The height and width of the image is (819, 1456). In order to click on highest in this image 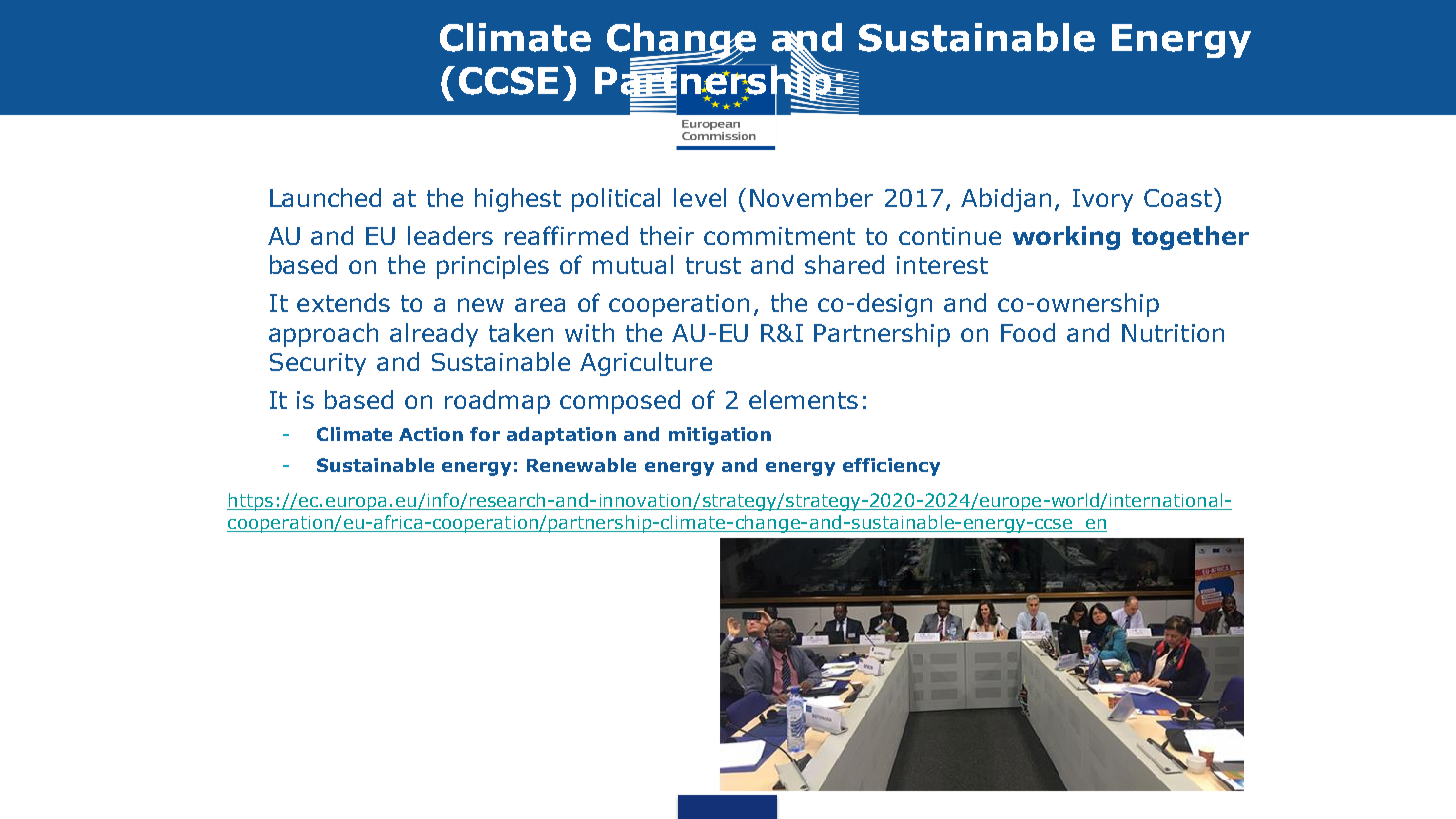, I will do `click(518, 200)`.
